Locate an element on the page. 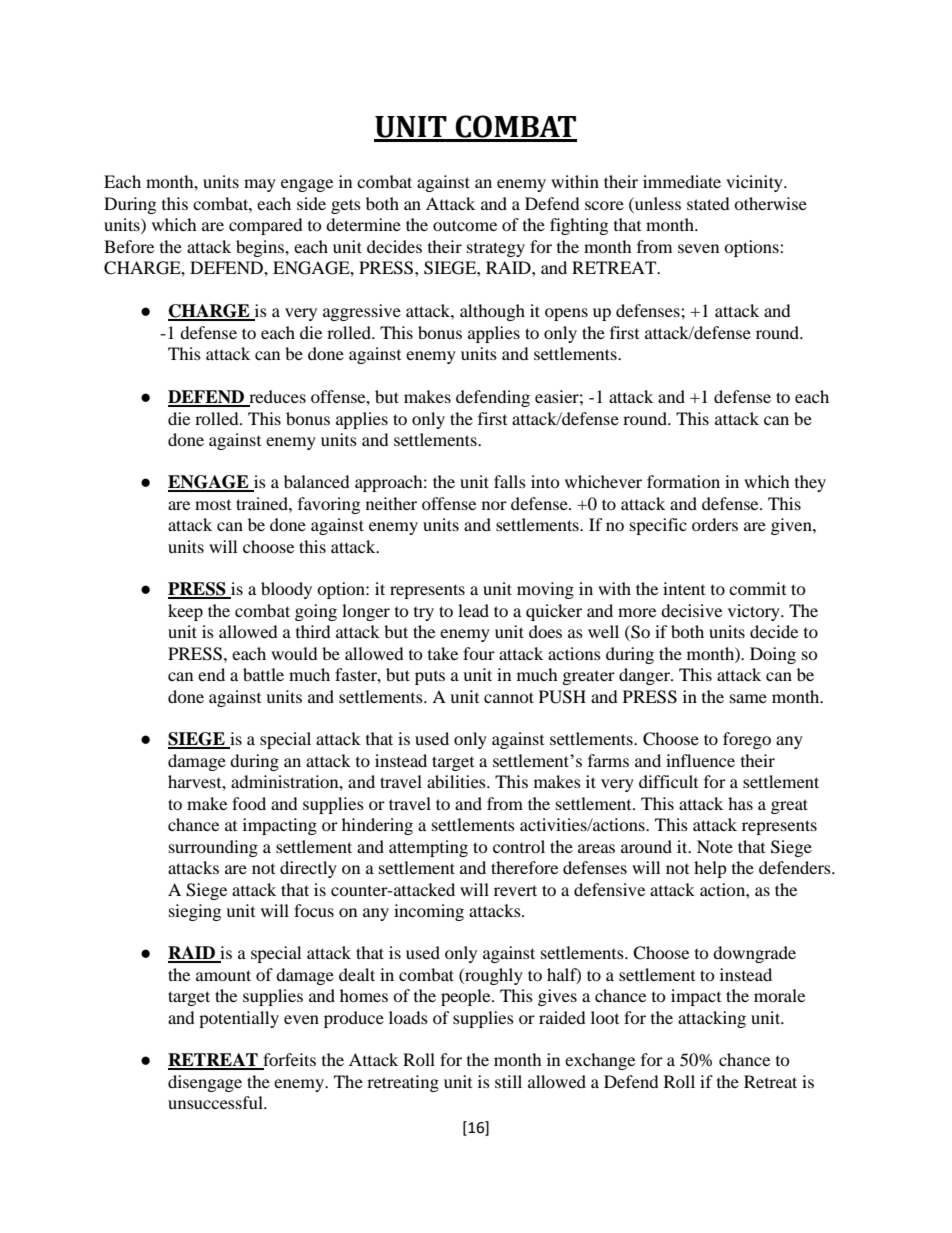  cannot is located at coordinates (509, 697).
